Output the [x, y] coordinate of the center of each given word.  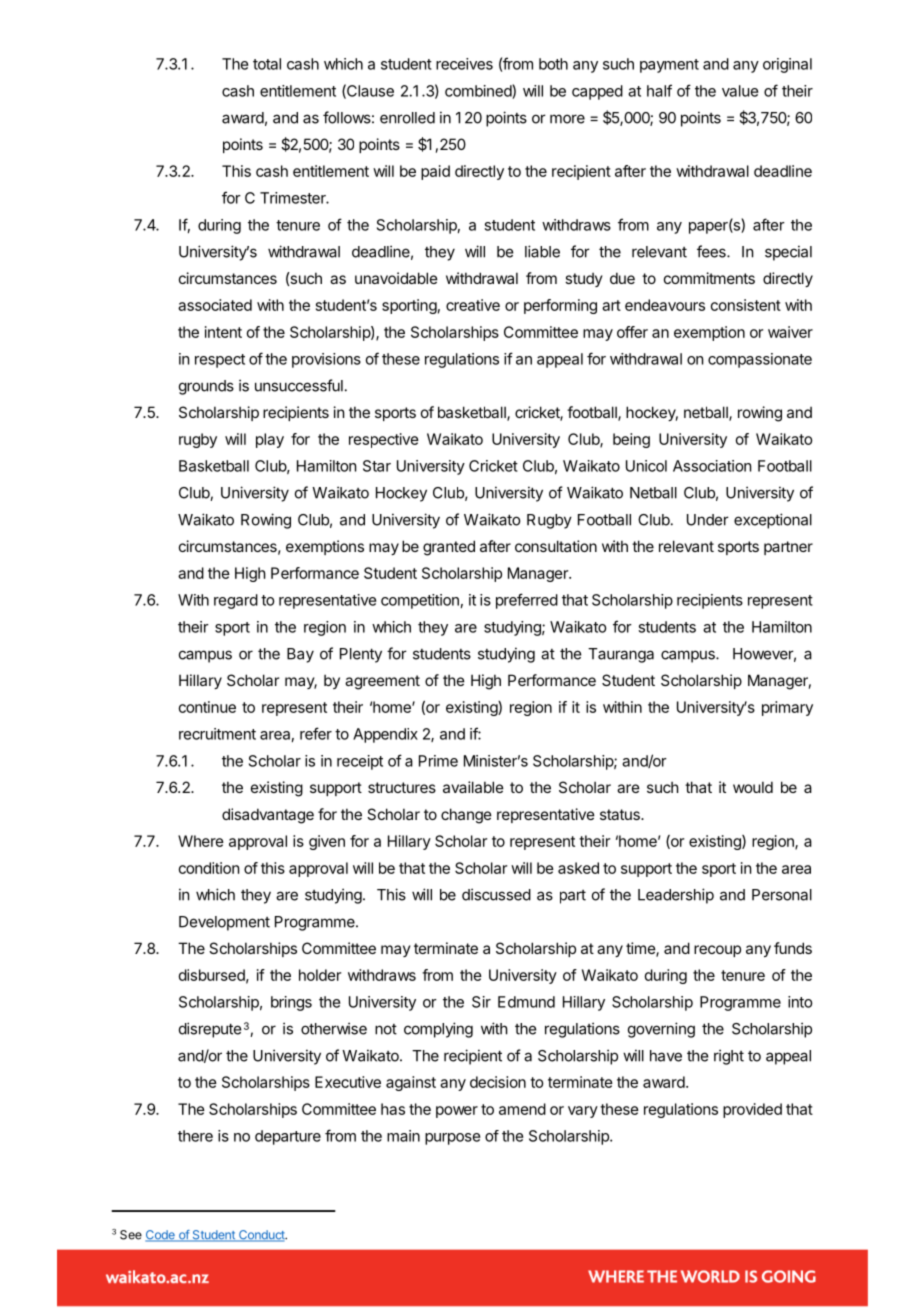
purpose [452, 1139]
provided [752, 1110]
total [267, 64]
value [740, 91]
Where [201, 841]
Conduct [261, 1236]
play [270, 440]
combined [479, 91]
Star [377, 466]
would [753, 787]
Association [712, 466]
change [466, 816]
